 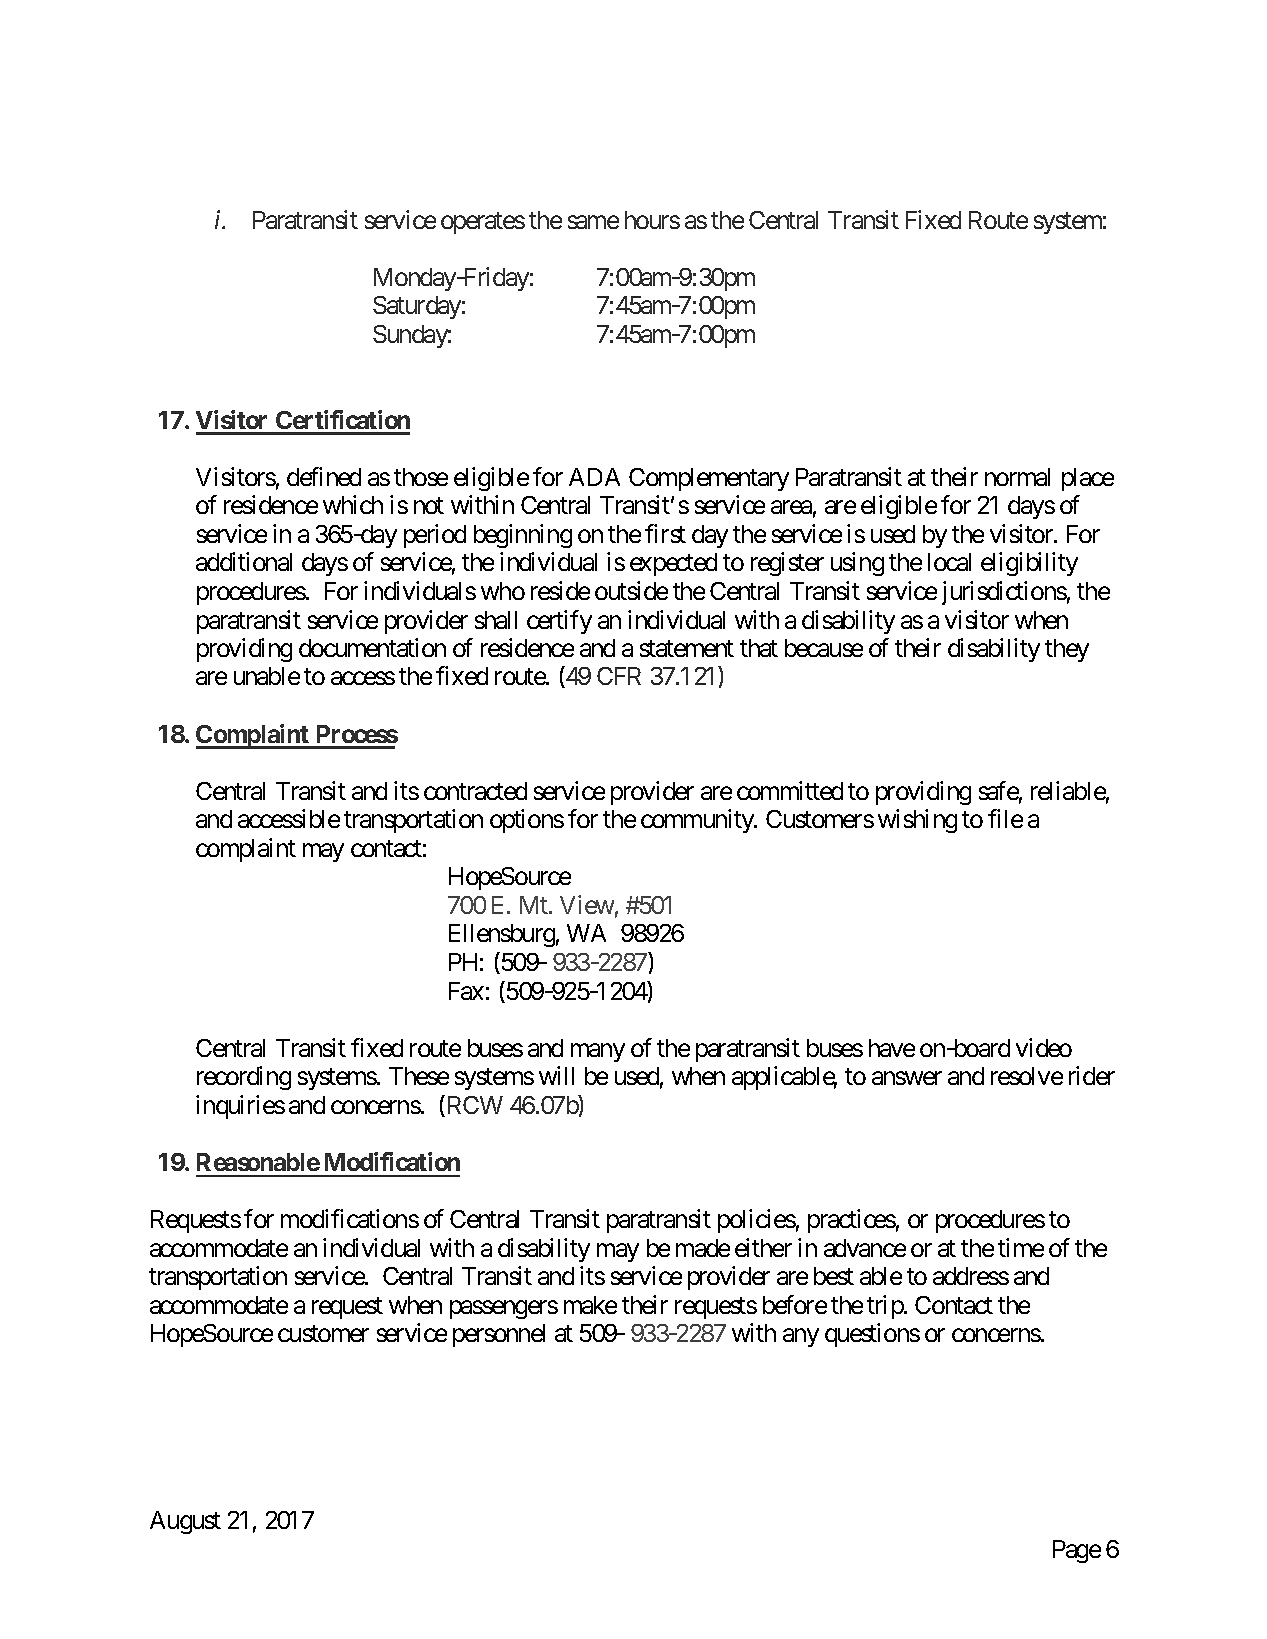 What do you see at coordinates (590, 1305) in the document?
I see `make` at bounding box center [590, 1305].
